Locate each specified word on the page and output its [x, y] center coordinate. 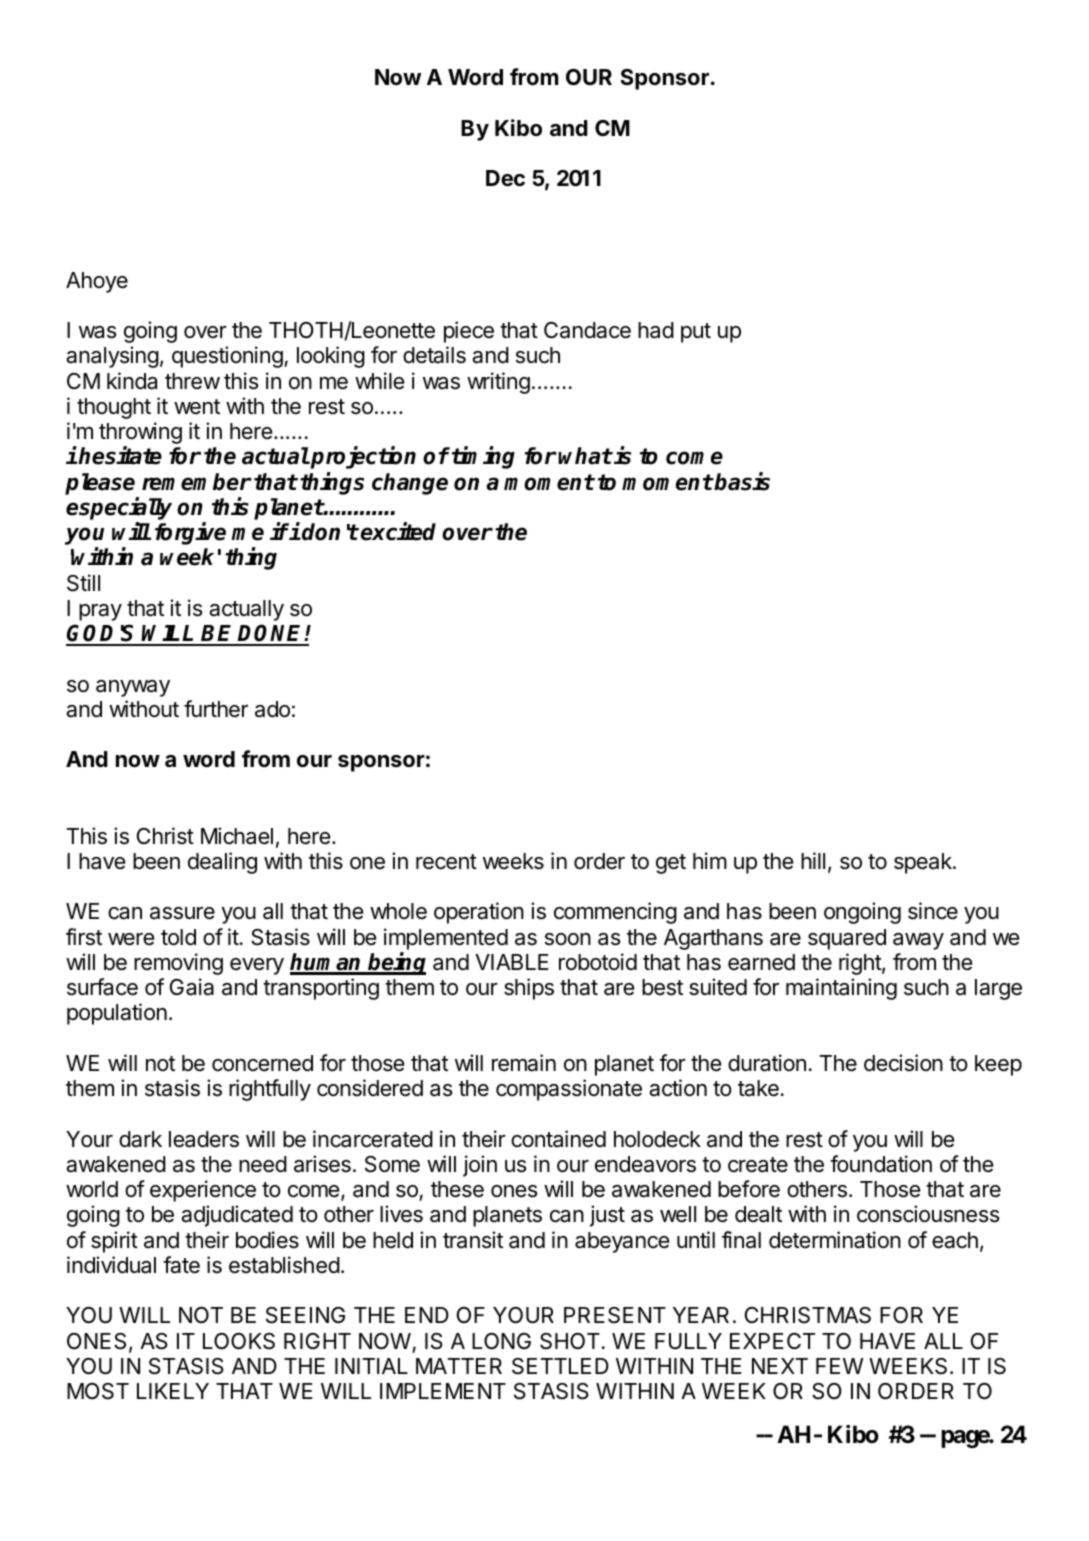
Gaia [192, 987]
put [696, 333]
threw [192, 381]
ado [272, 709]
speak [924, 863]
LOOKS [239, 1341]
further [216, 709]
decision [903, 1063]
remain [524, 1063]
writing [498, 383]
